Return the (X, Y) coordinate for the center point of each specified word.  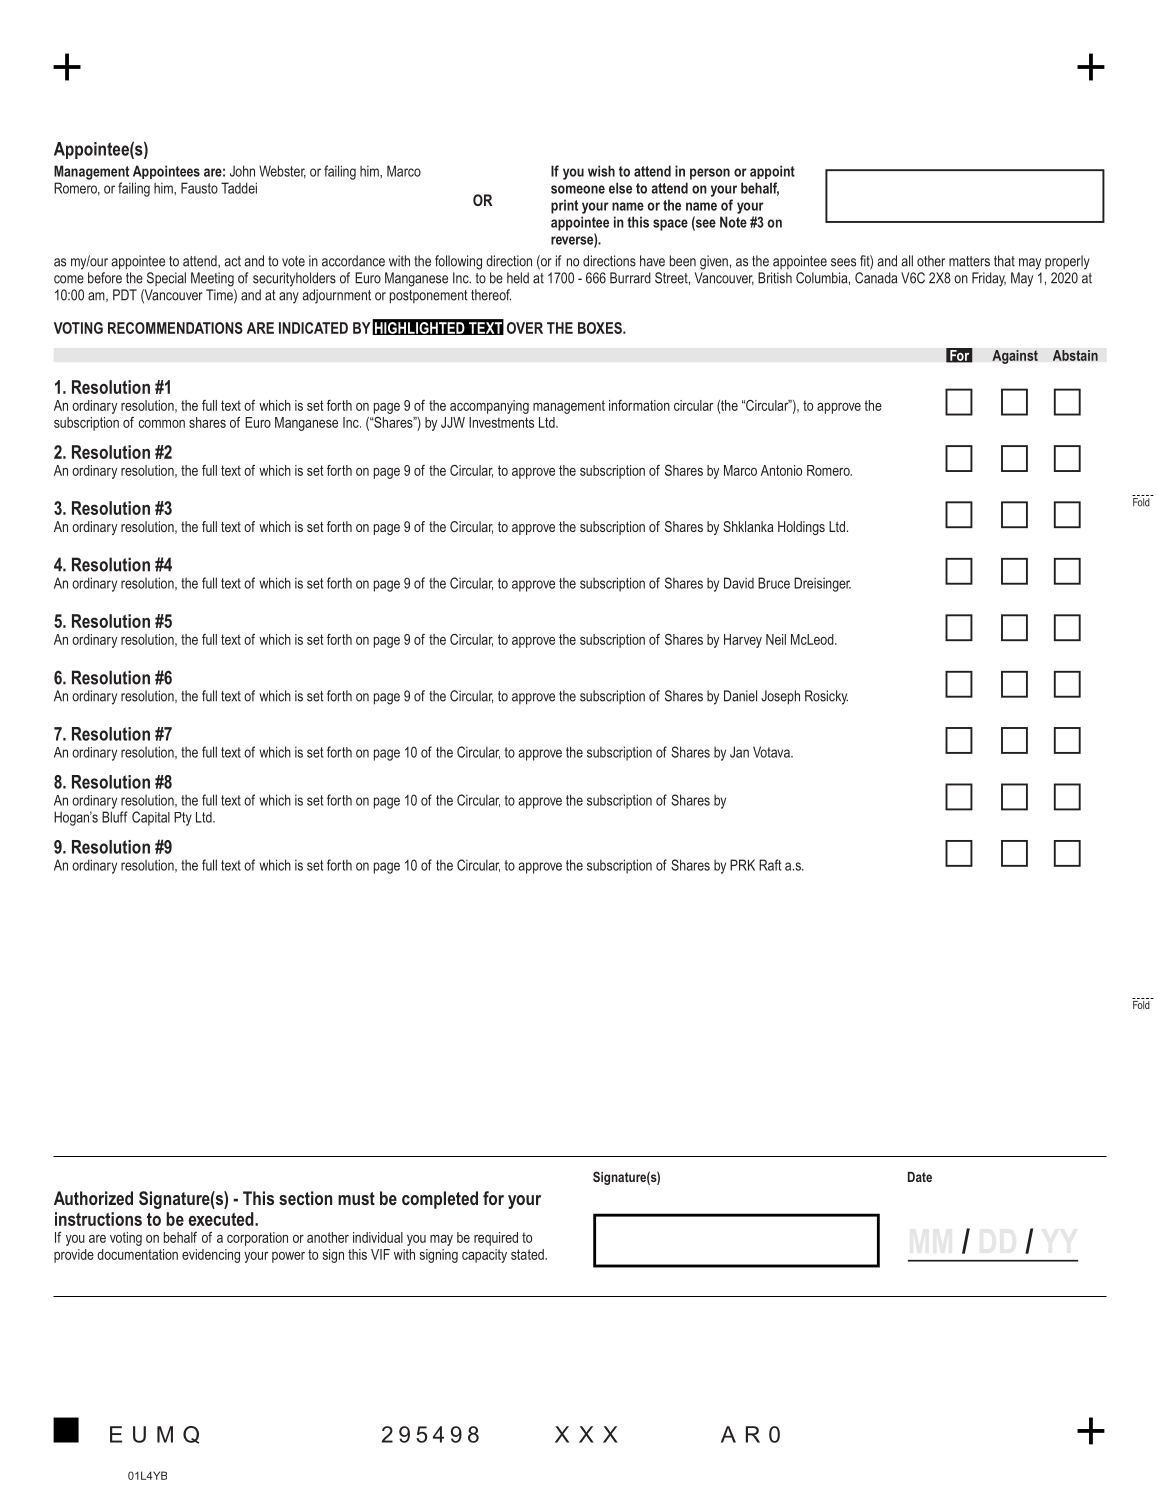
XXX (586, 1434)
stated (528, 1254)
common (161, 424)
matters (969, 261)
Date (920, 1177)
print (564, 206)
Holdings (801, 528)
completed (440, 1200)
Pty (183, 819)
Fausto (199, 188)
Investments (501, 422)
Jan (739, 752)
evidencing (211, 1256)
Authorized (93, 1198)
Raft (770, 865)
